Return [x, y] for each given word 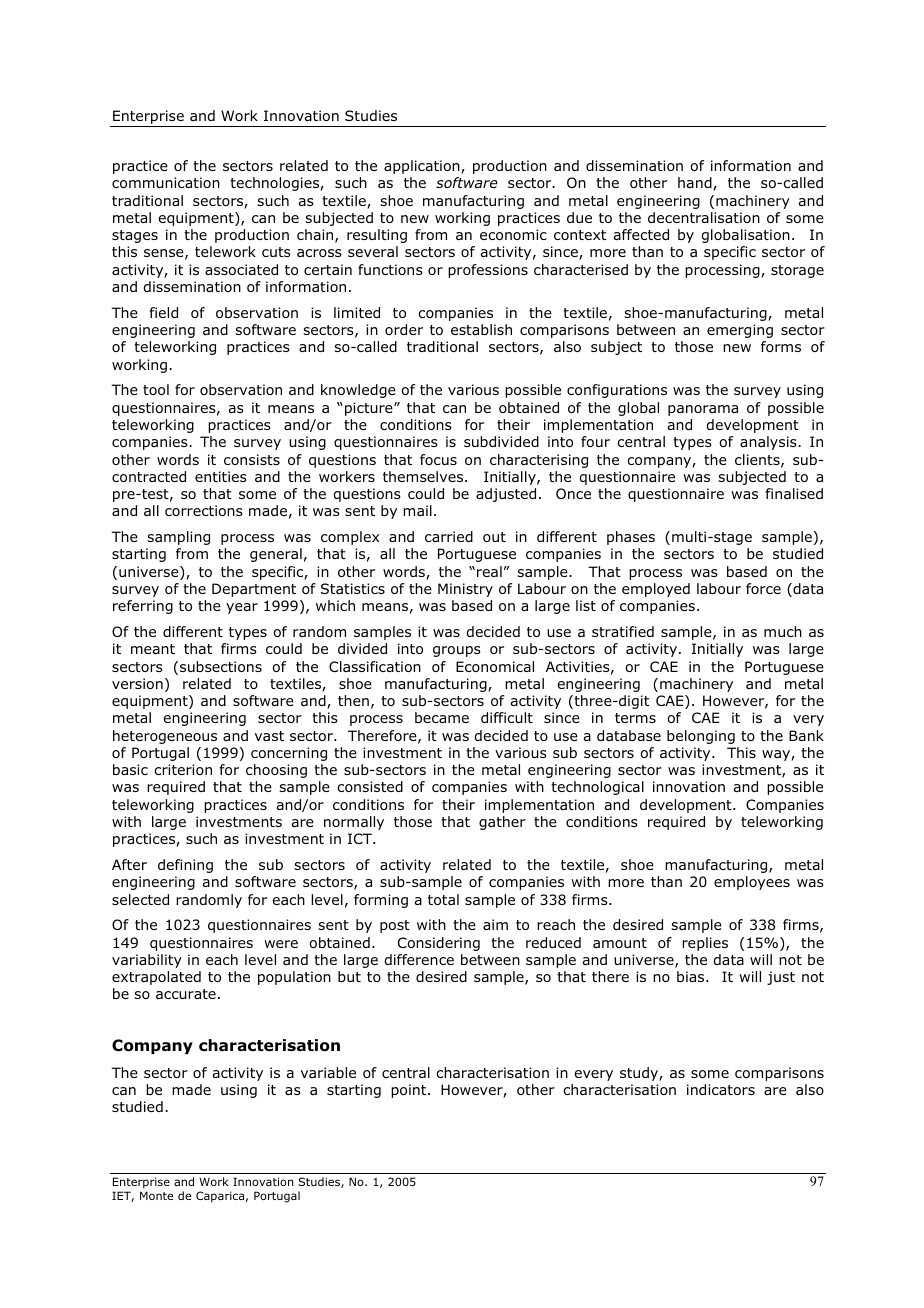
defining [185, 866]
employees [752, 883]
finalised [794, 493]
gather [502, 823]
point [410, 1091]
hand [696, 184]
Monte [156, 1195]
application [423, 167]
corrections [204, 510]
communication [166, 182]
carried [449, 536]
